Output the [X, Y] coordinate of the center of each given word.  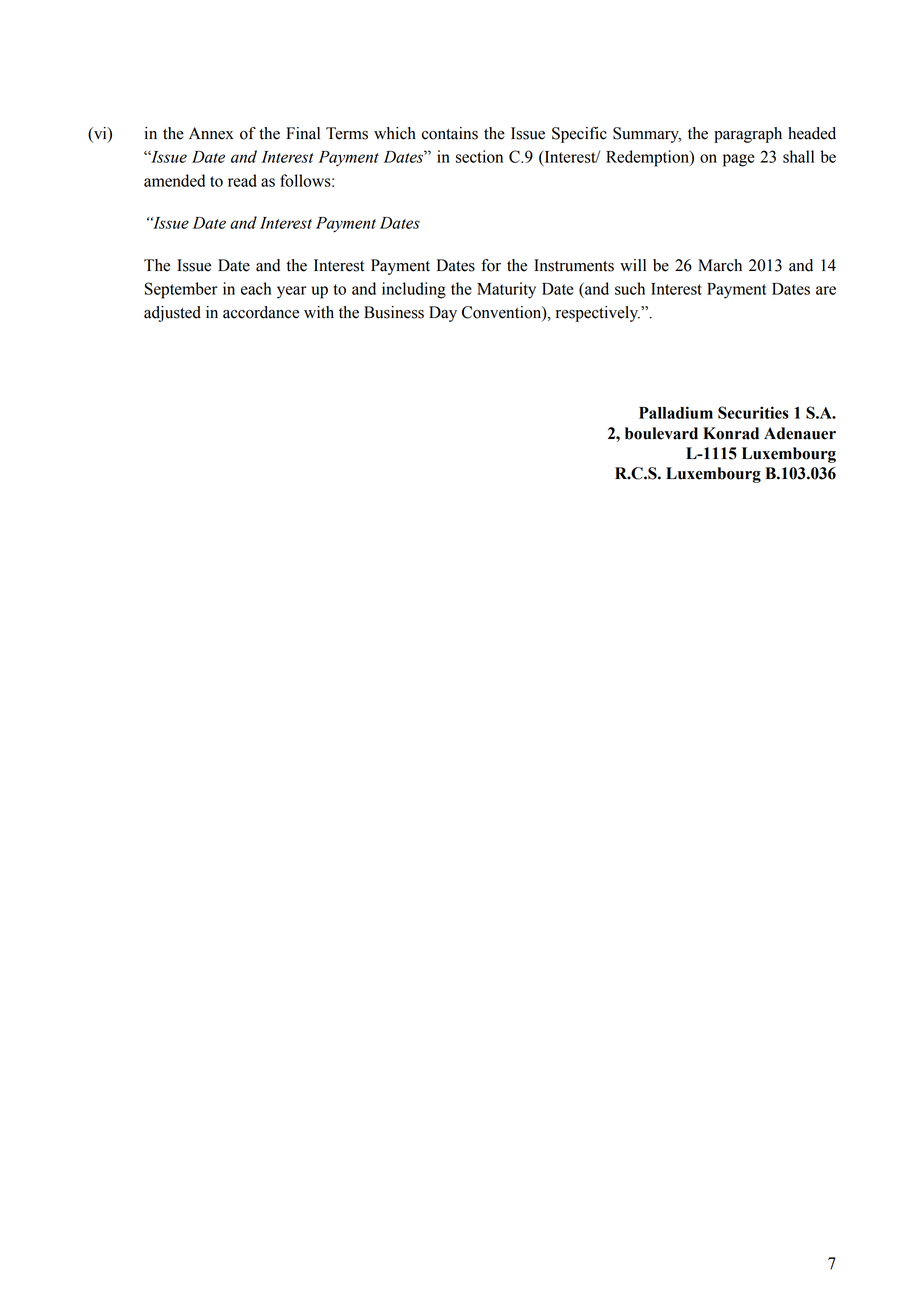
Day [443, 314]
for [491, 265]
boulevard [661, 433]
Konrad [731, 433]
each [256, 288]
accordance [261, 312]
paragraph [748, 135]
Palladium [676, 412]
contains [450, 133]
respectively [598, 314]
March [720, 265]
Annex [211, 133]
